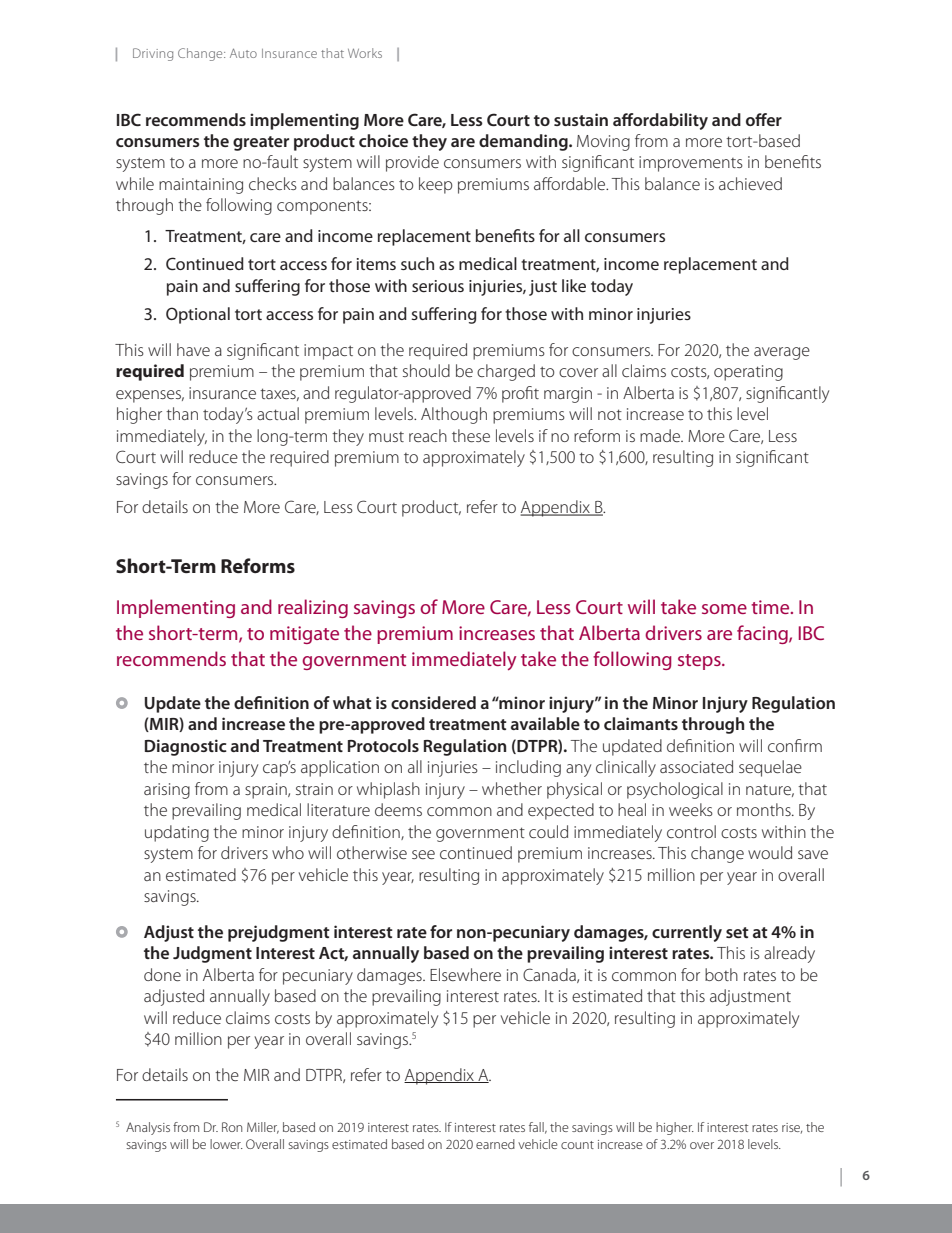 The width and height of the screenshot is (952, 1233). What do you see at coordinates (232, 1127) in the screenshot?
I see `Ron` at bounding box center [232, 1127].
